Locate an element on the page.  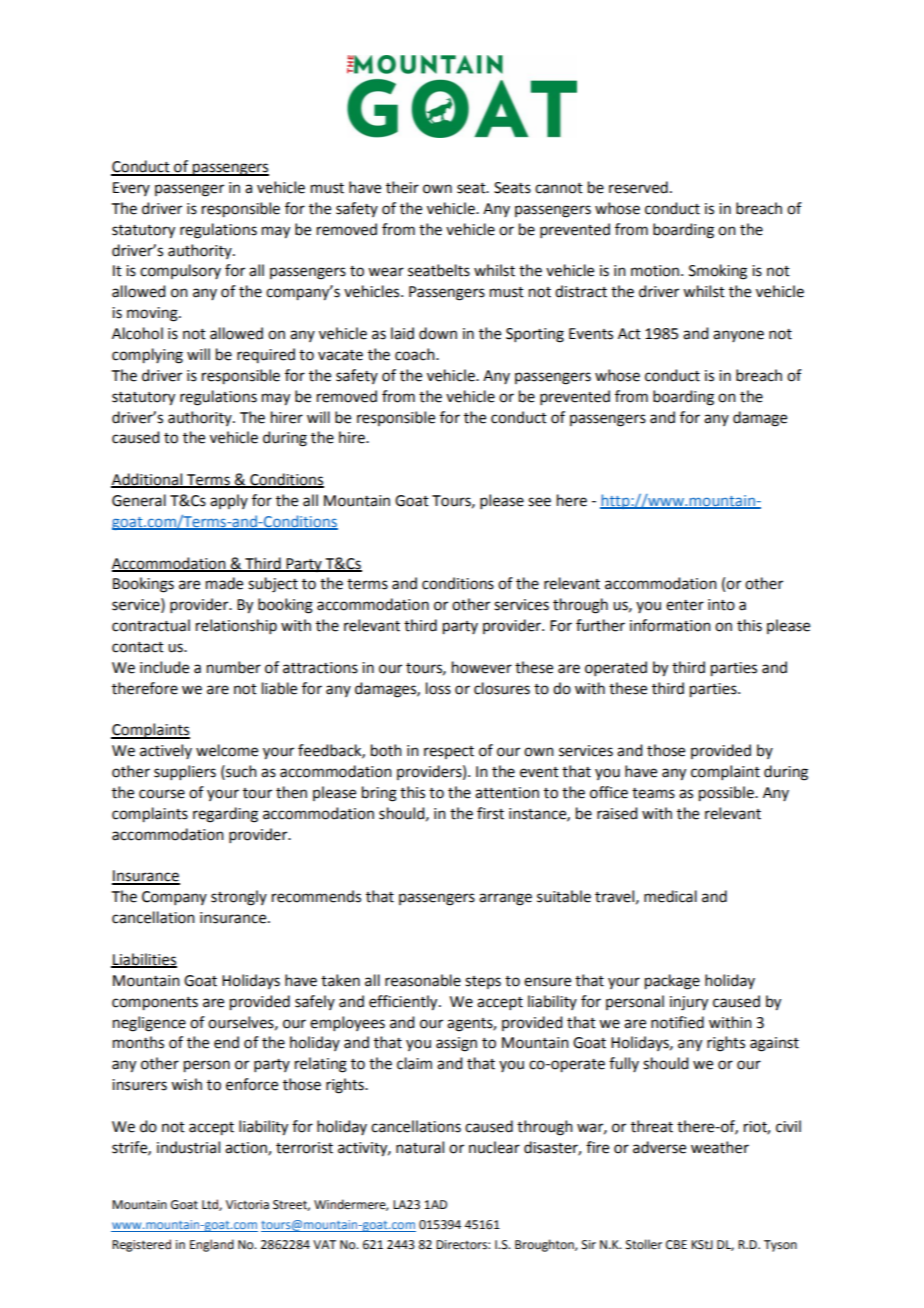
compulsory is located at coordinates (180, 271).
